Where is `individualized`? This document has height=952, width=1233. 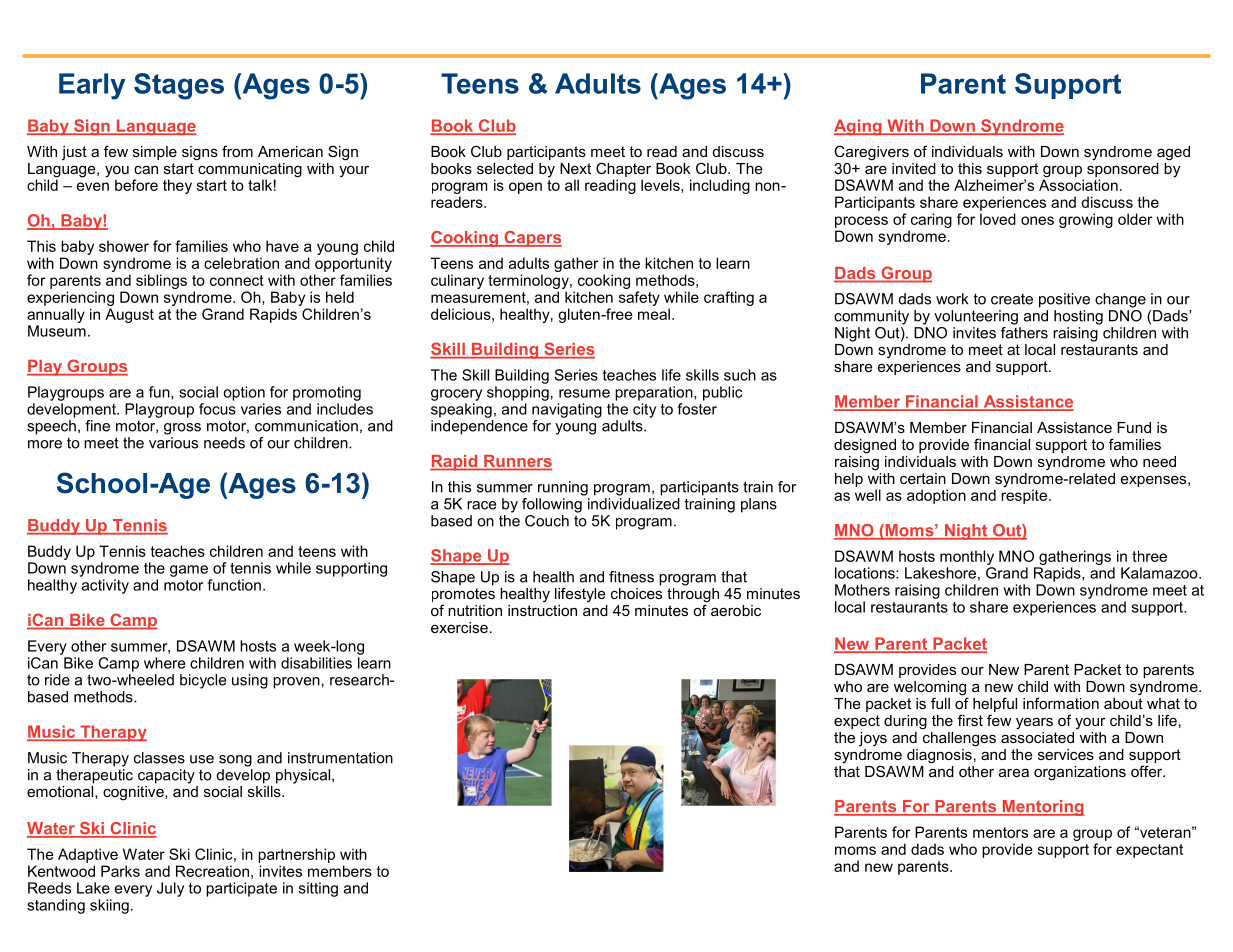 individualized is located at coordinates (634, 504).
